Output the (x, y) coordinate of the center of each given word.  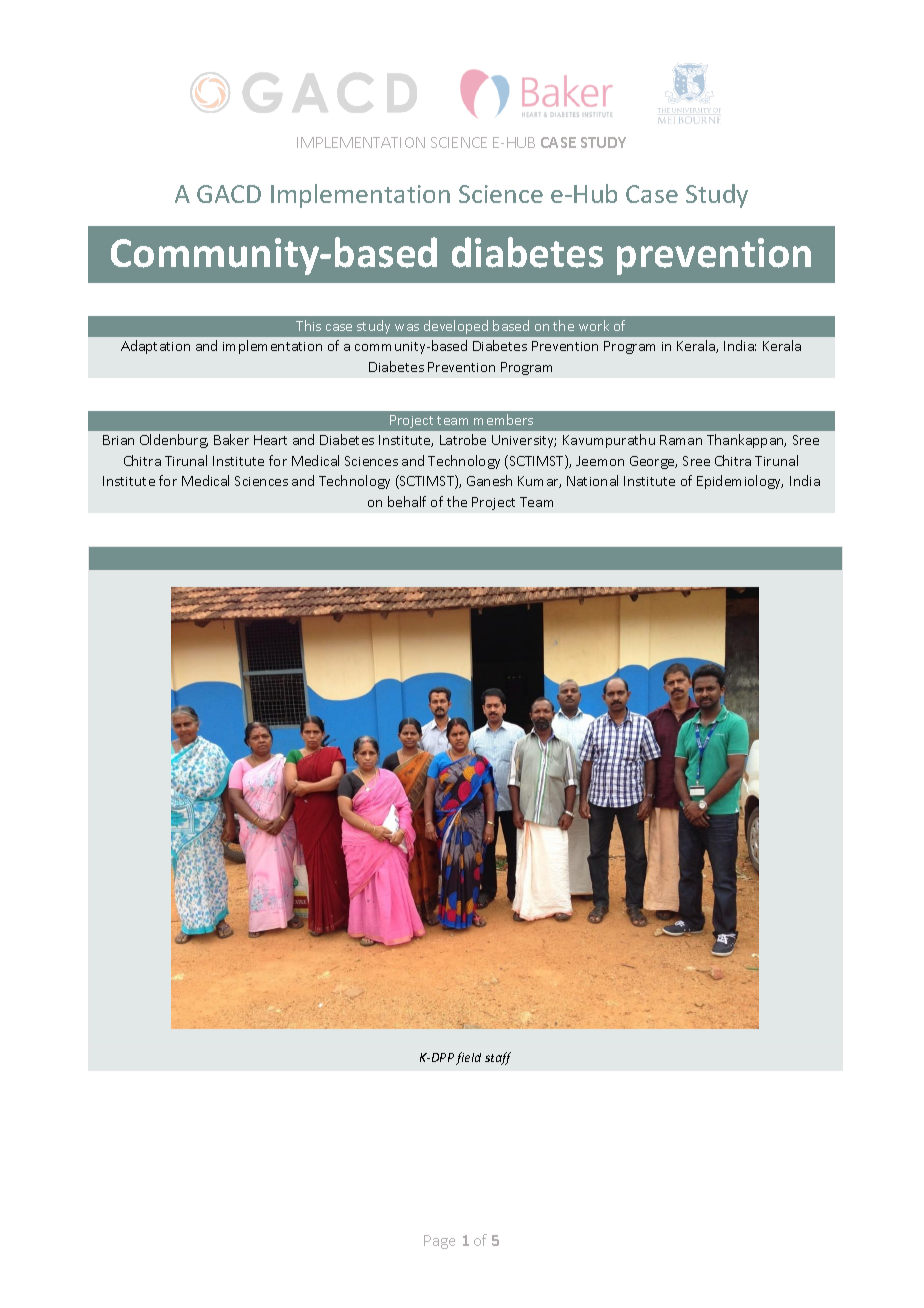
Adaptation (155, 347)
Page (439, 1242)
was (407, 327)
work (594, 325)
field (468, 1058)
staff (498, 1058)
